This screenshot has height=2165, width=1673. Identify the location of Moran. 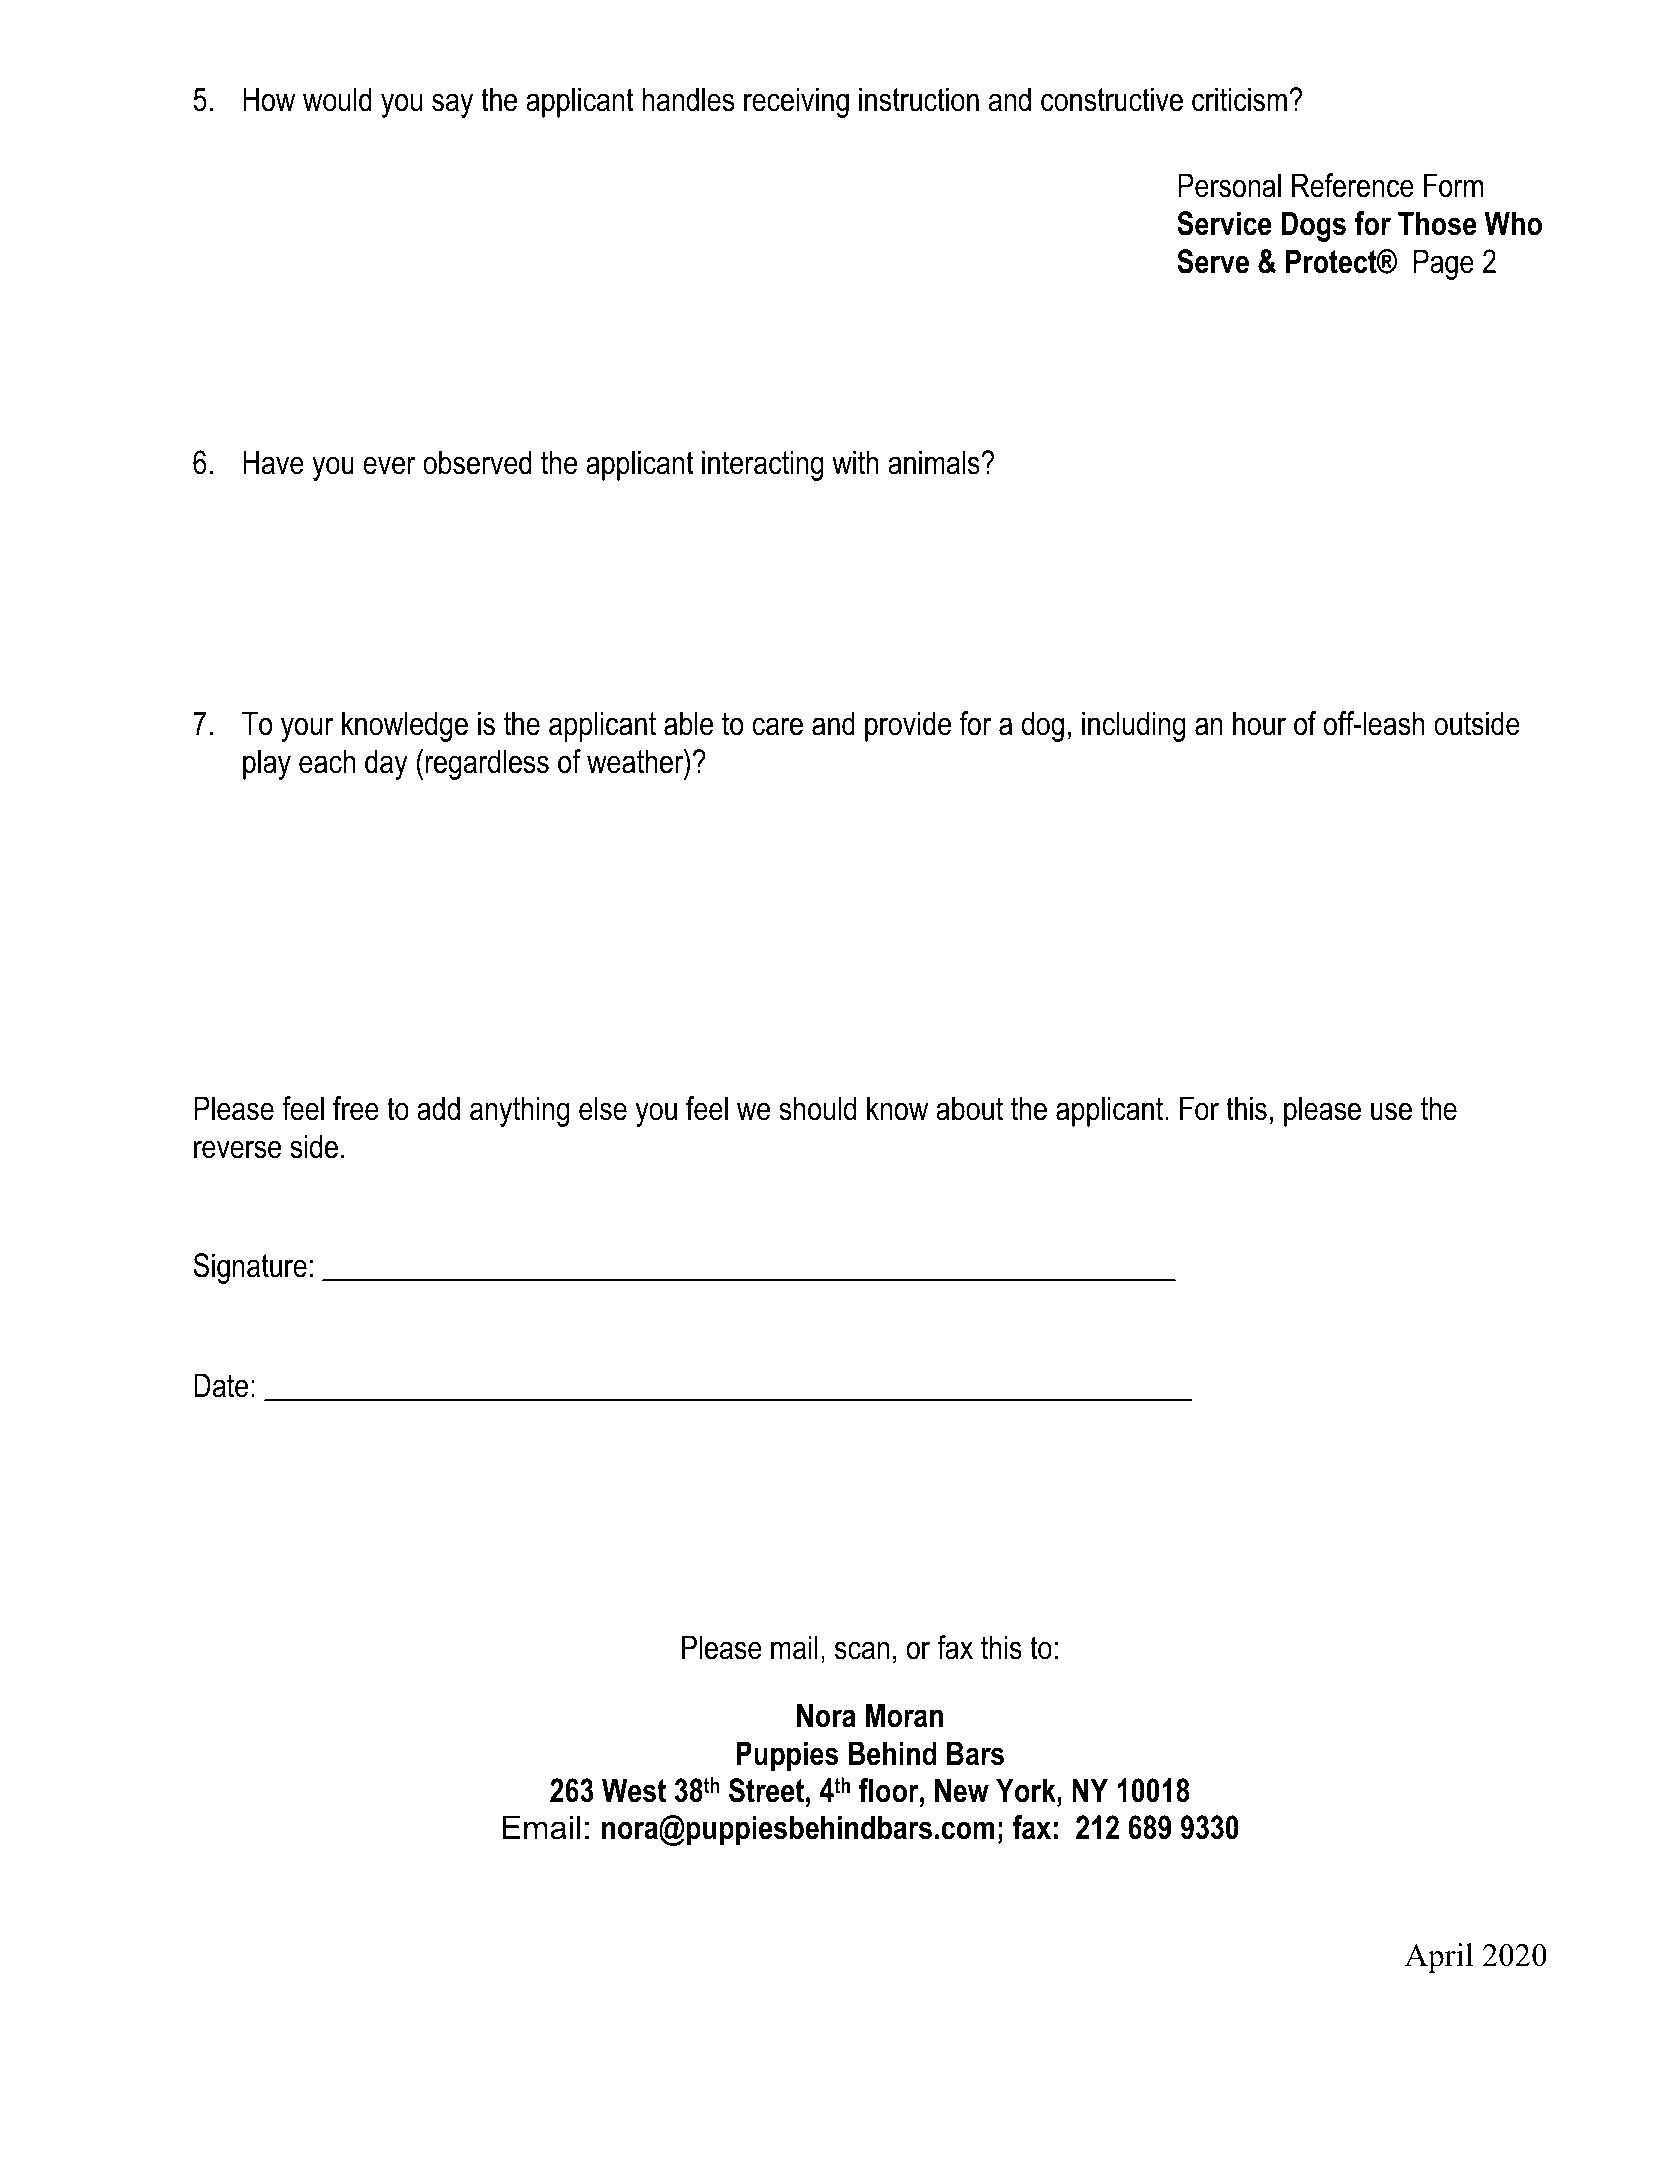
(904, 1715).
